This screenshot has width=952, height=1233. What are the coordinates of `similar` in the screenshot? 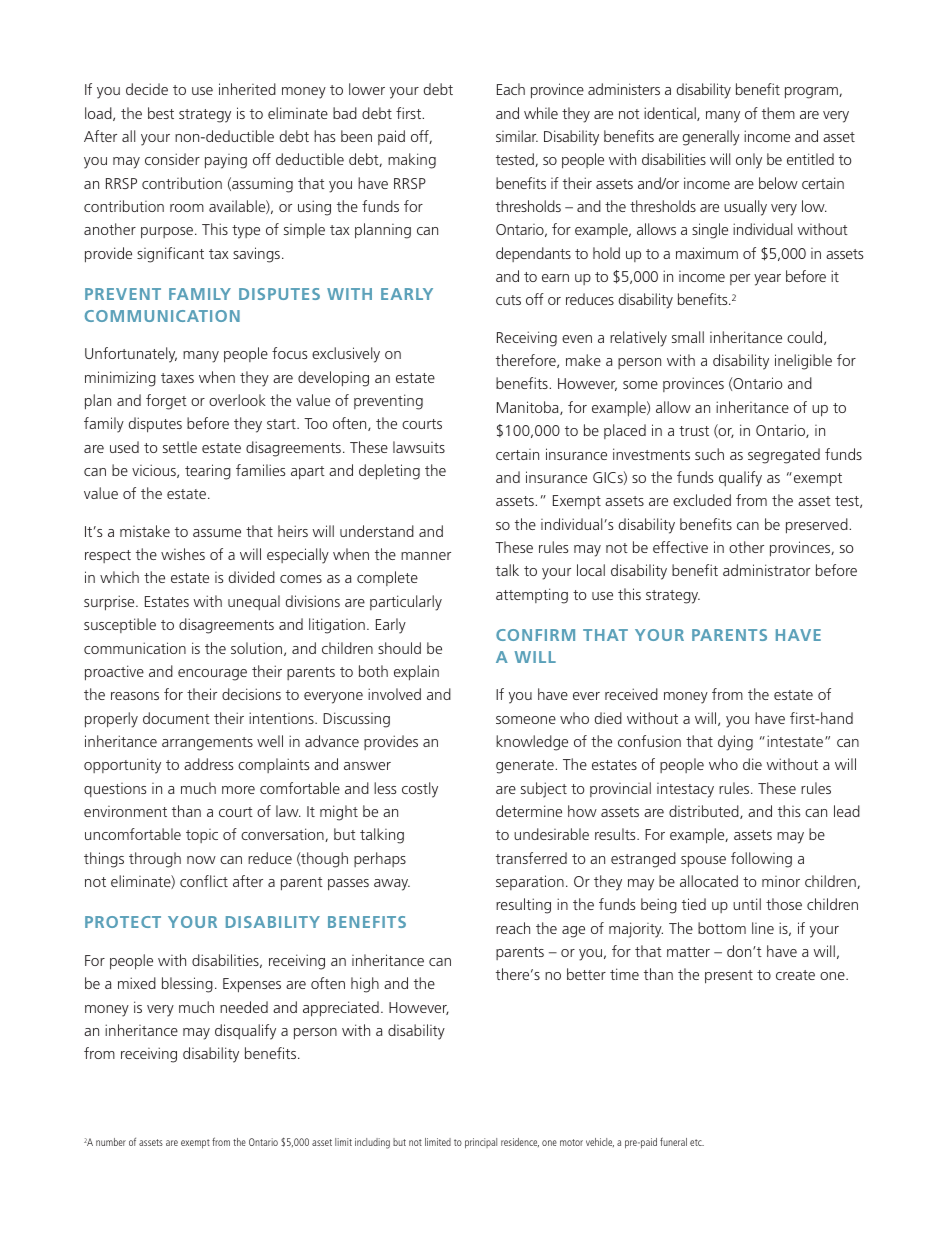 It's located at (517, 136).
